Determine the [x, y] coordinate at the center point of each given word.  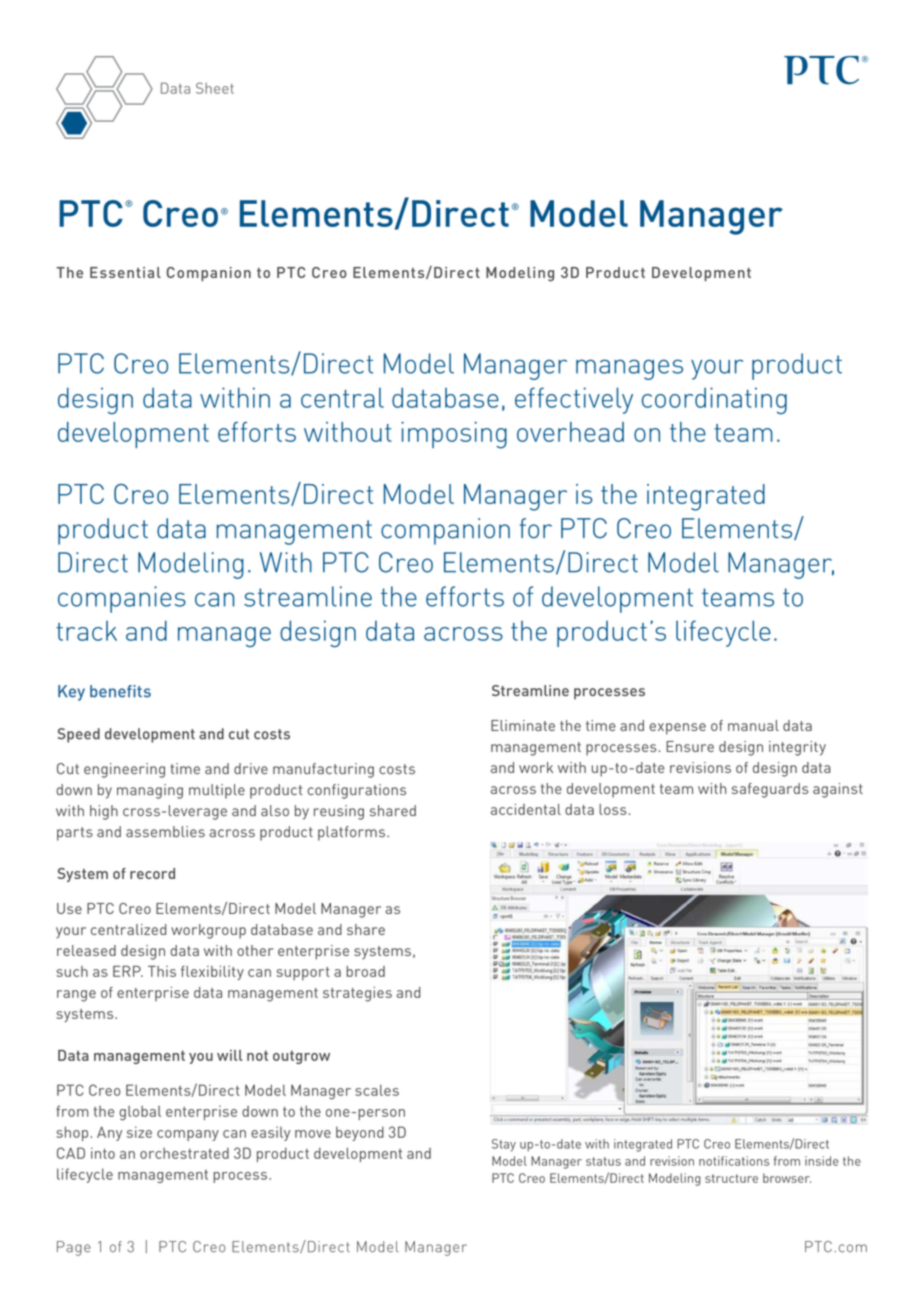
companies [122, 599]
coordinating [714, 400]
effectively [574, 400]
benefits [120, 691]
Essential [125, 272]
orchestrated [184, 1153]
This [162, 971]
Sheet [215, 88]
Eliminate [523, 725]
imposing [454, 435]
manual [753, 725]
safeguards [770, 790]
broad [365, 971]
